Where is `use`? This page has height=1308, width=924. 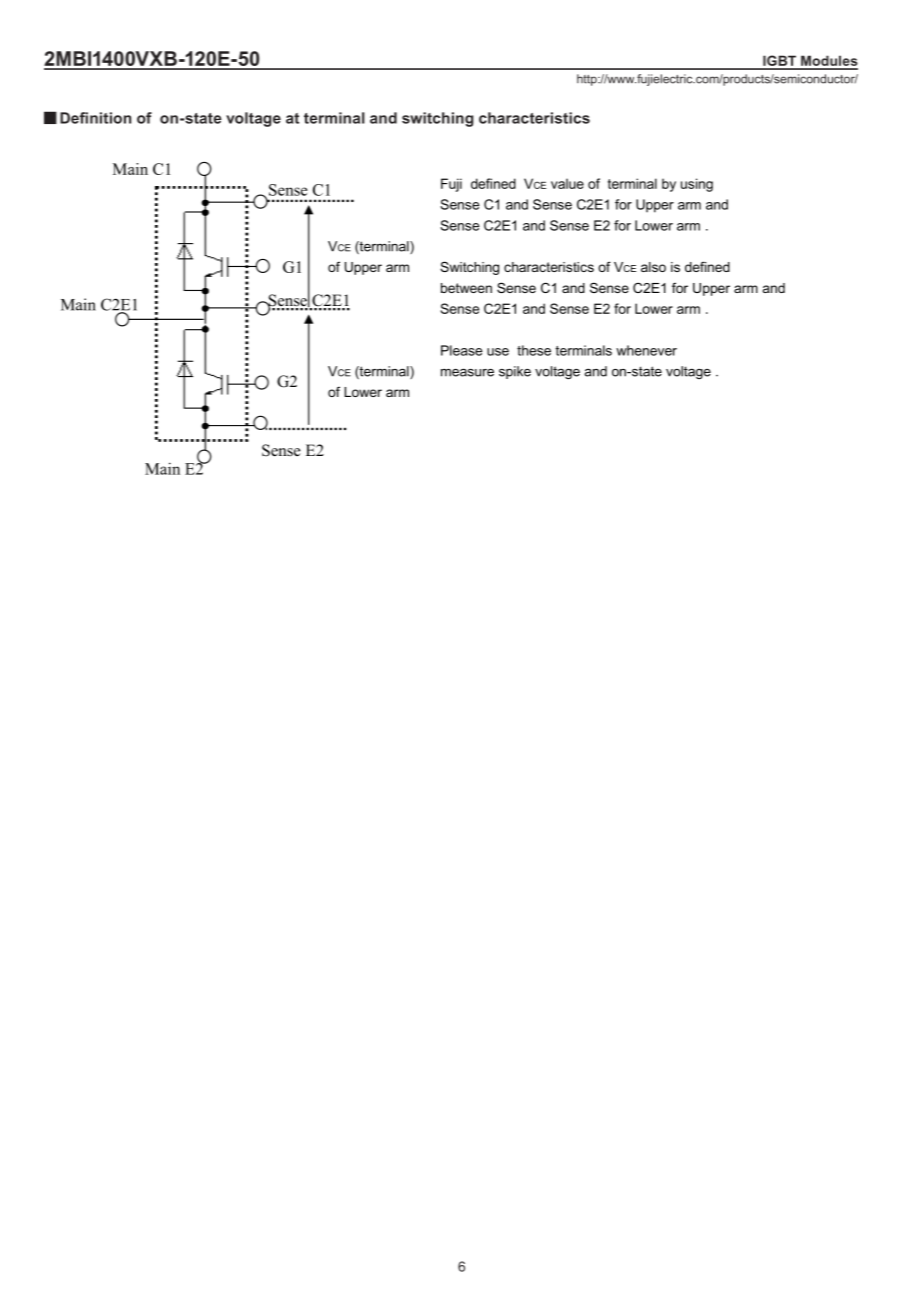
use is located at coordinates (498, 352).
